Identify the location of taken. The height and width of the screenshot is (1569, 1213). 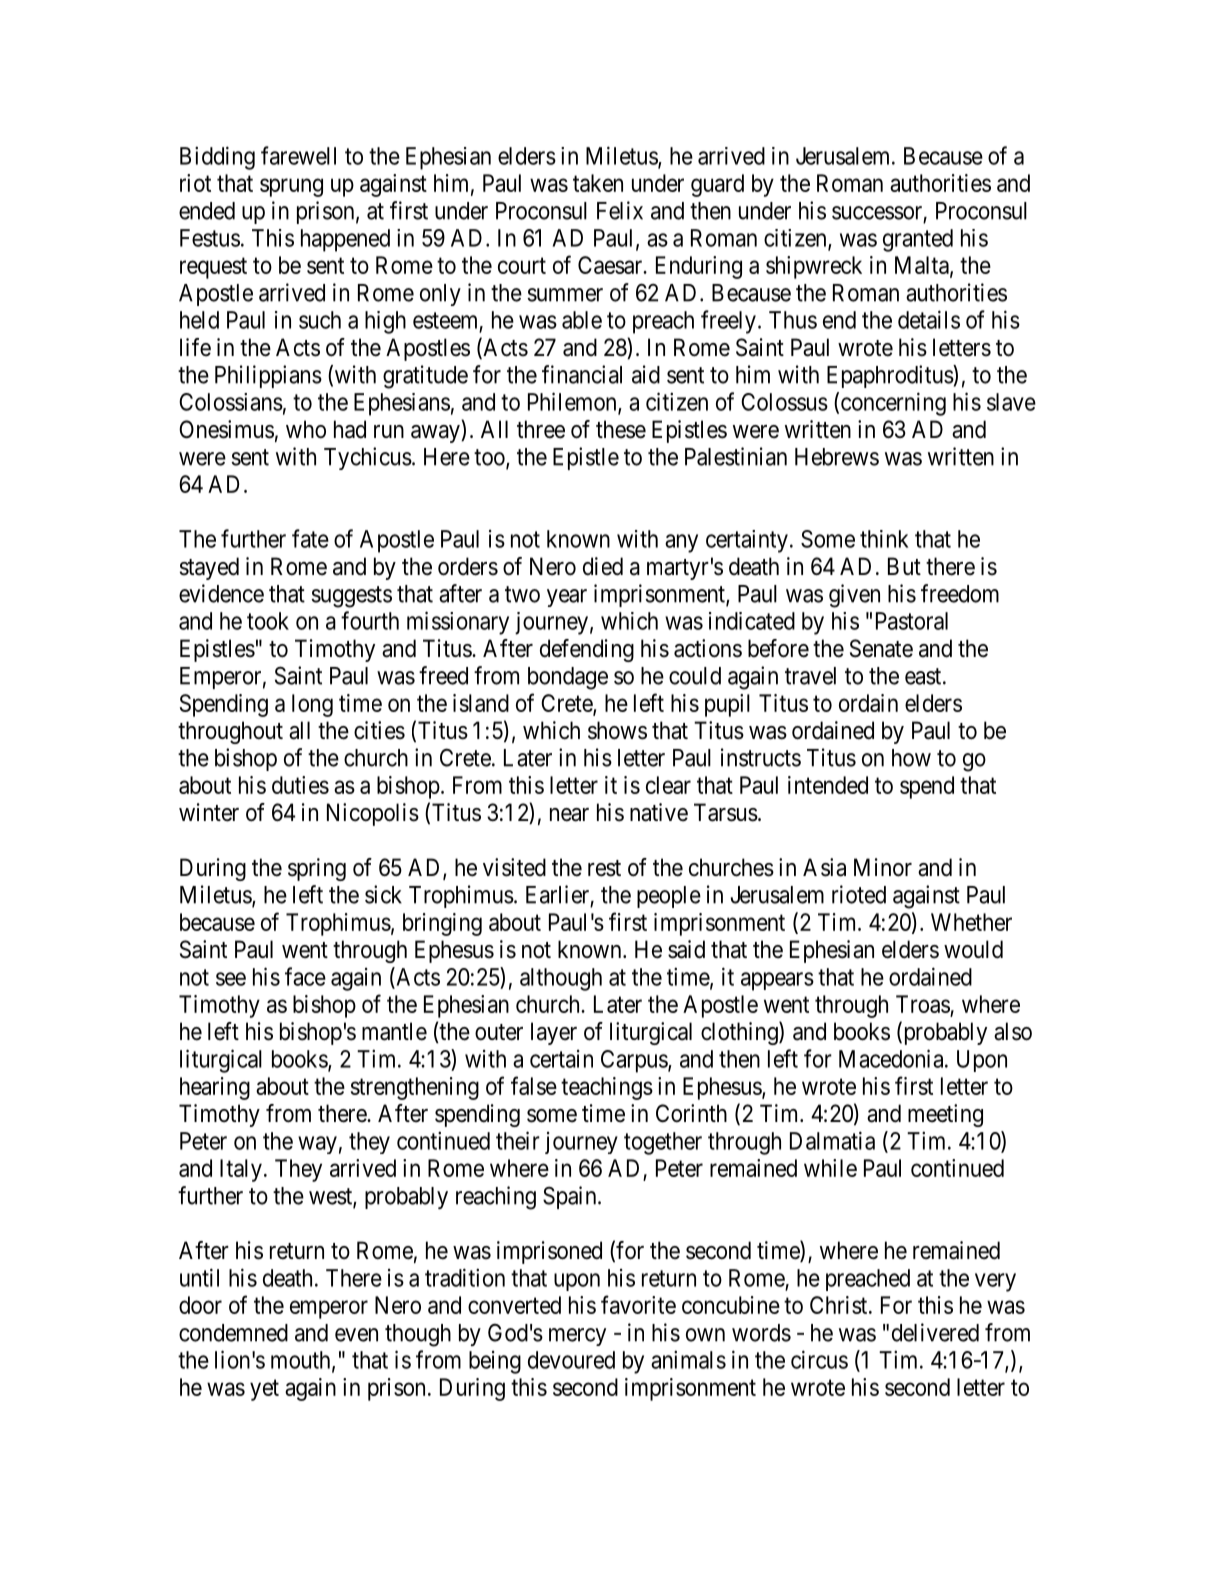
(598, 183).
